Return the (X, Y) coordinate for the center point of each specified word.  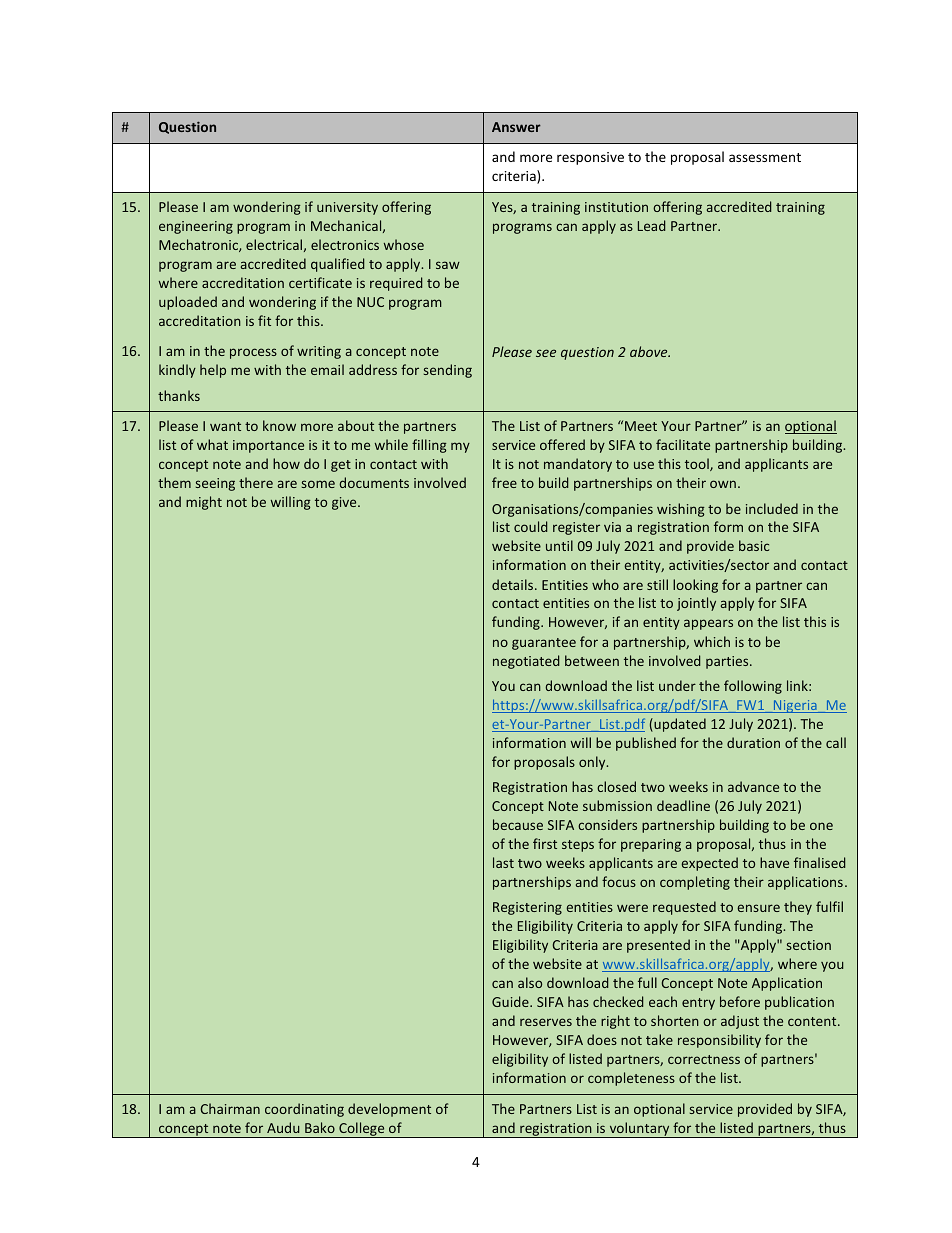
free (504, 482)
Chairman (230, 1108)
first (545, 843)
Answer (516, 127)
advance (753, 786)
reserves (546, 1022)
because (518, 824)
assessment (765, 157)
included (772, 508)
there (256, 482)
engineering (196, 227)
